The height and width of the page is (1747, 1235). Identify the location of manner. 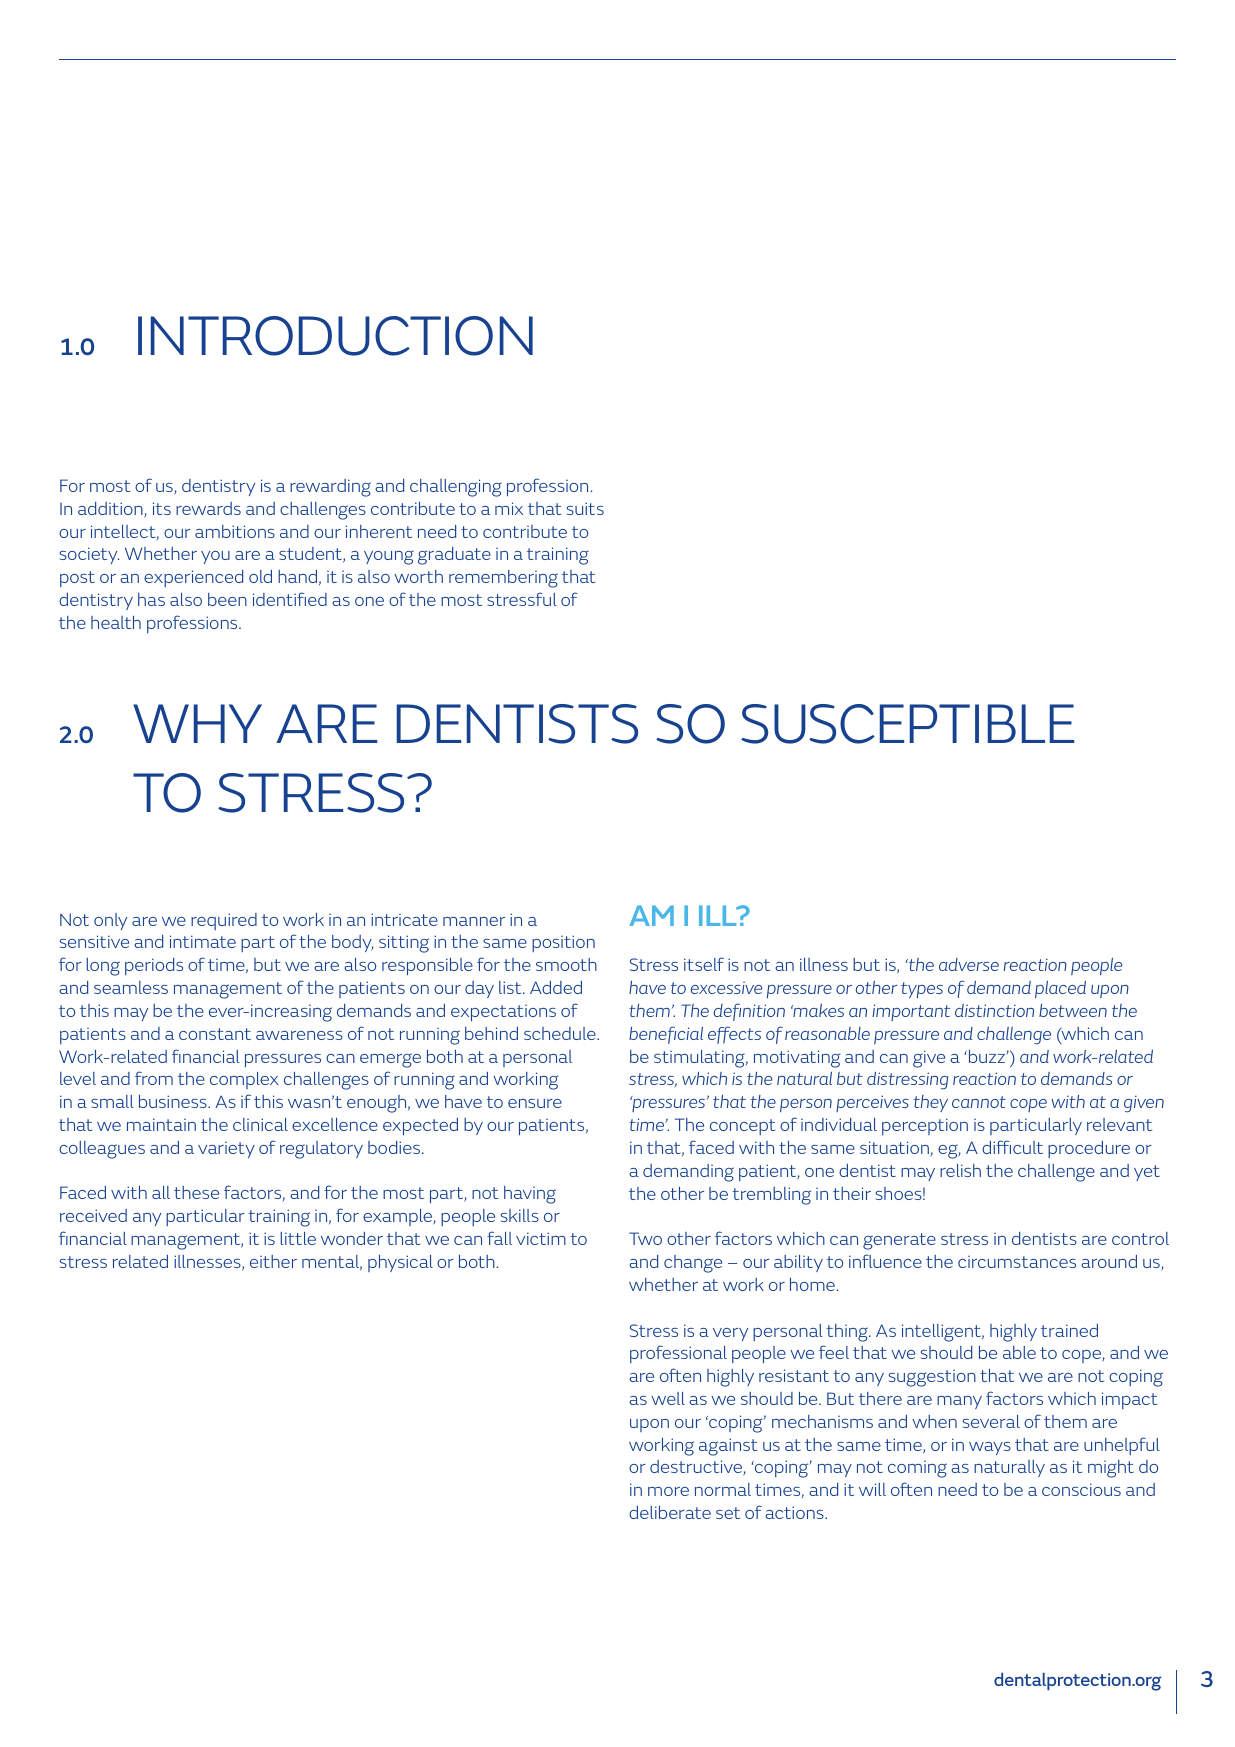
(474, 921).
